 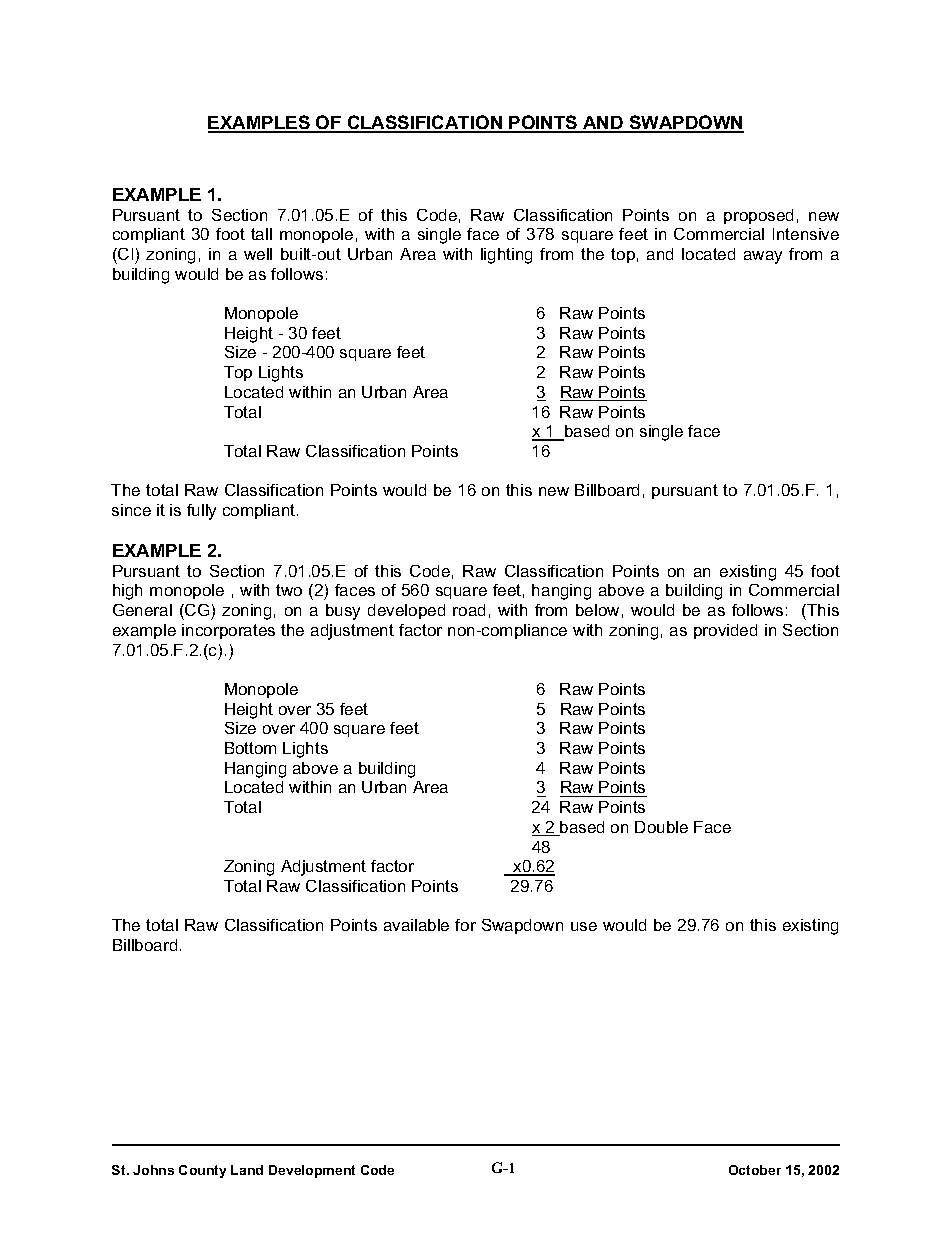 What do you see at coordinates (725, 631) in the screenshot?
I see `provided` at bounding box center [725, 631].
